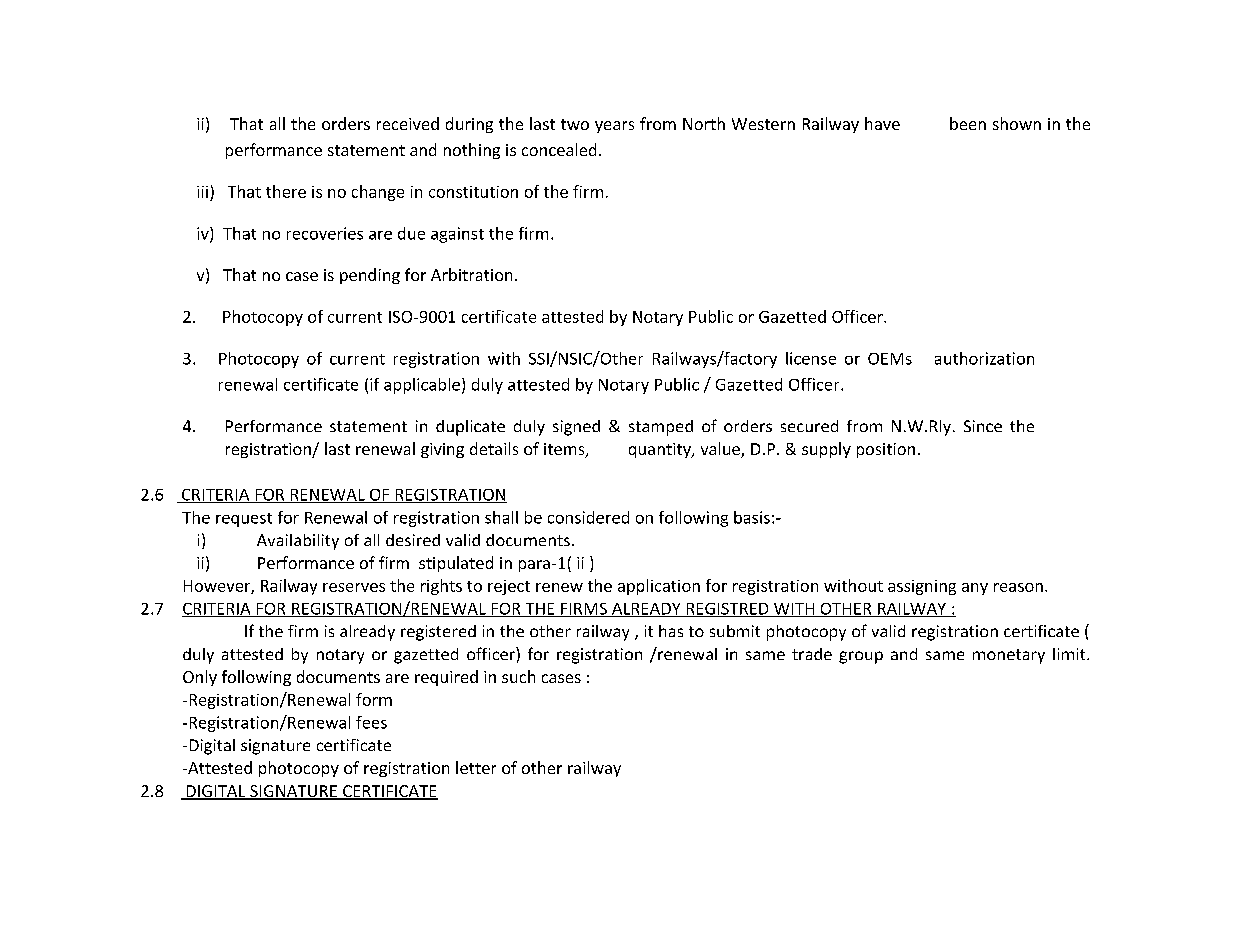  I want to click on received, so click(408, 123).
